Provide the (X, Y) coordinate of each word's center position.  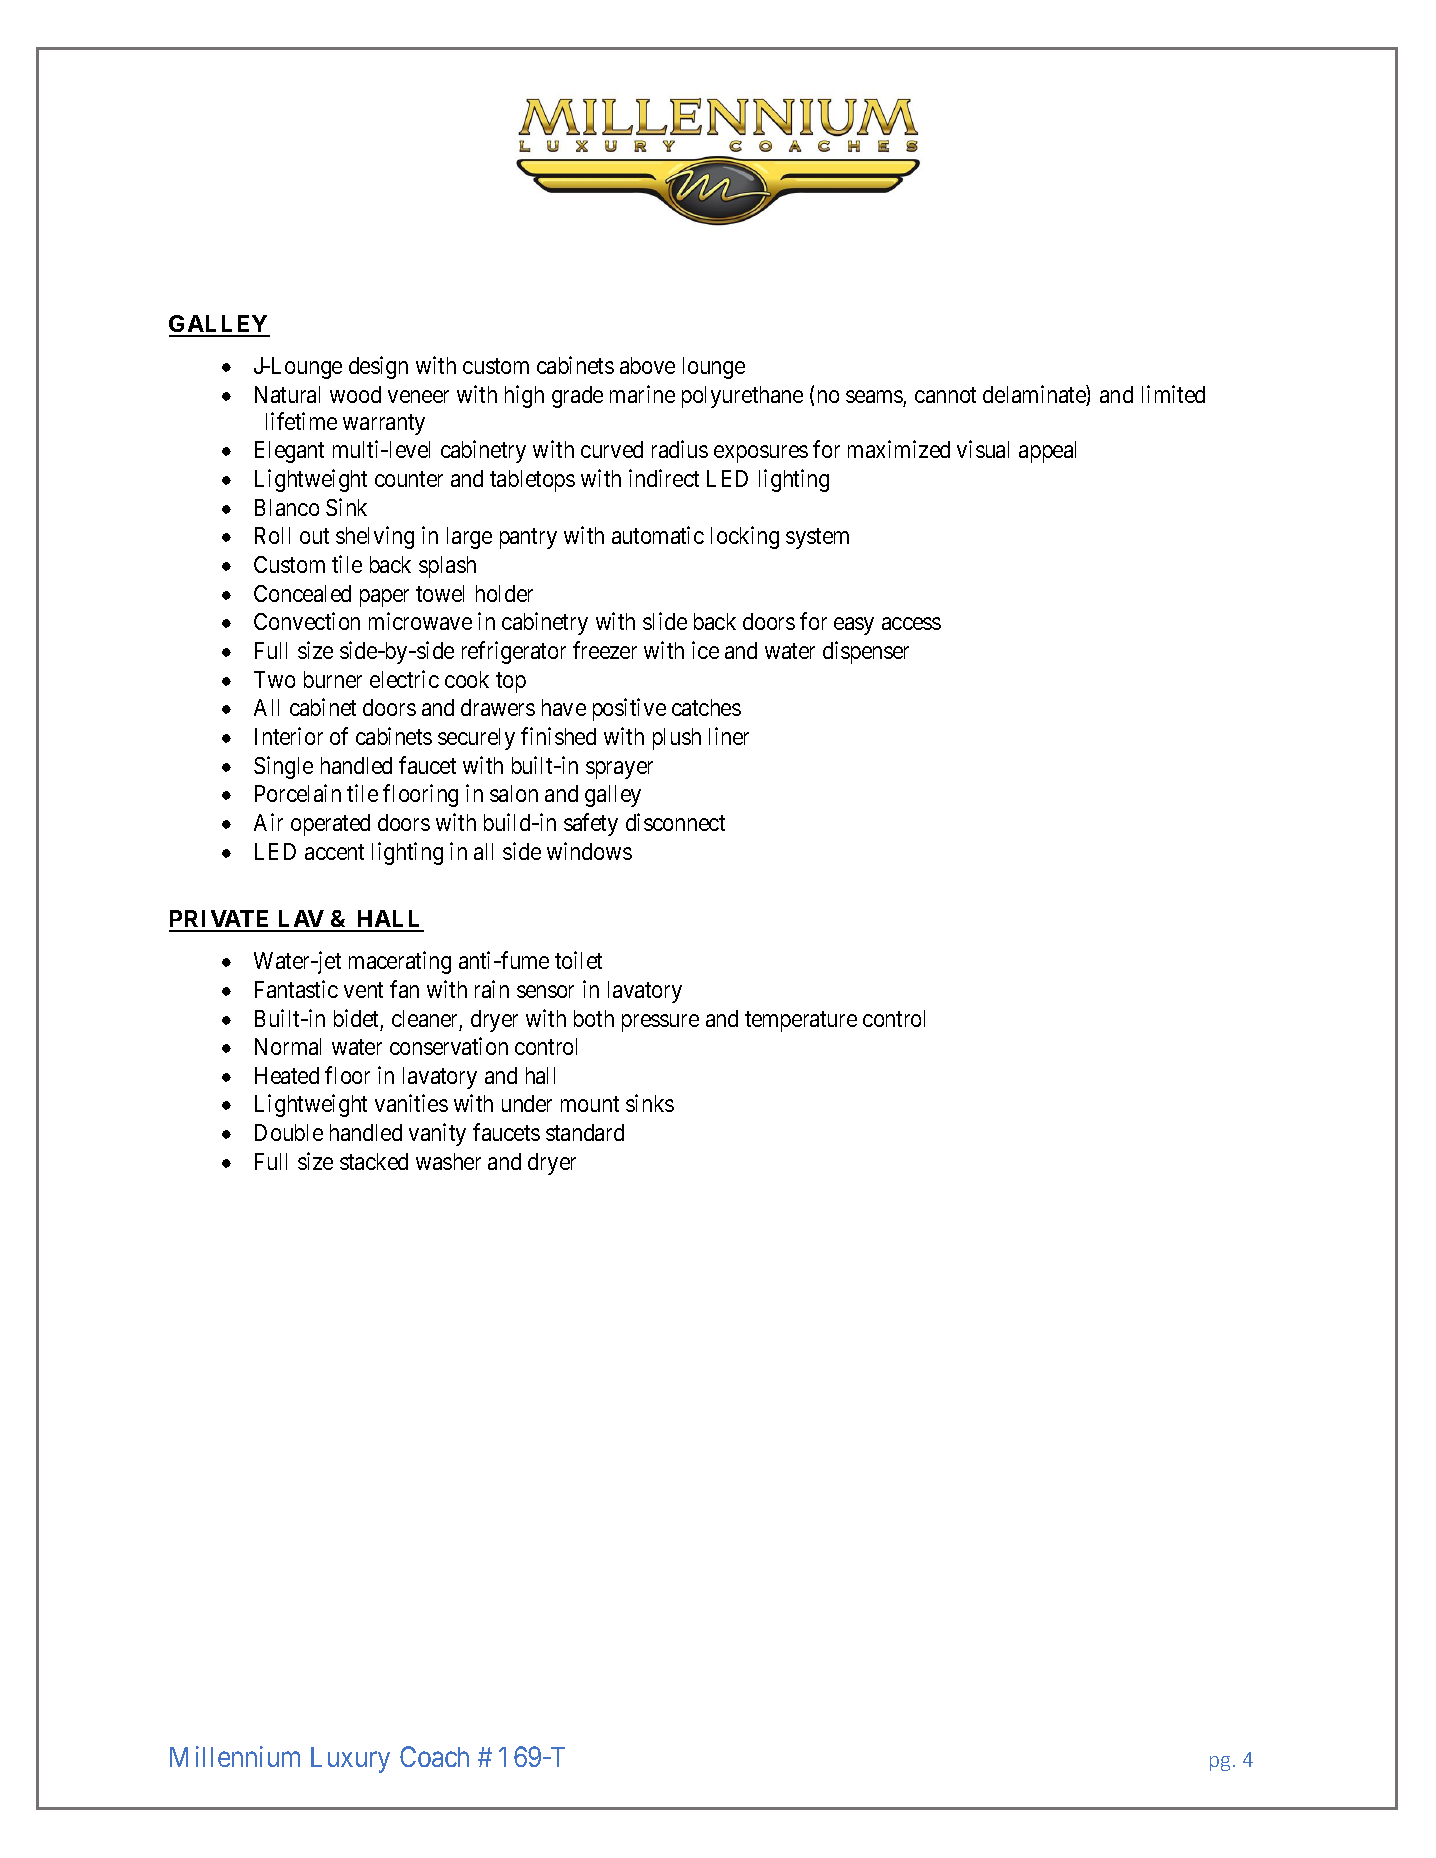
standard (585, 1132)
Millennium (235, 1756)
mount (590, 1104)
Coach (434, 1756)
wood (355, 394)
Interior (289, 736)
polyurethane (742, 397)
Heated (287, 1075)
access (911, 624)
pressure (660, 1023)
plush (677, 739)
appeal (1047, 452)
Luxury (350, 1760)
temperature (801, 1021)
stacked (374, 1161)
